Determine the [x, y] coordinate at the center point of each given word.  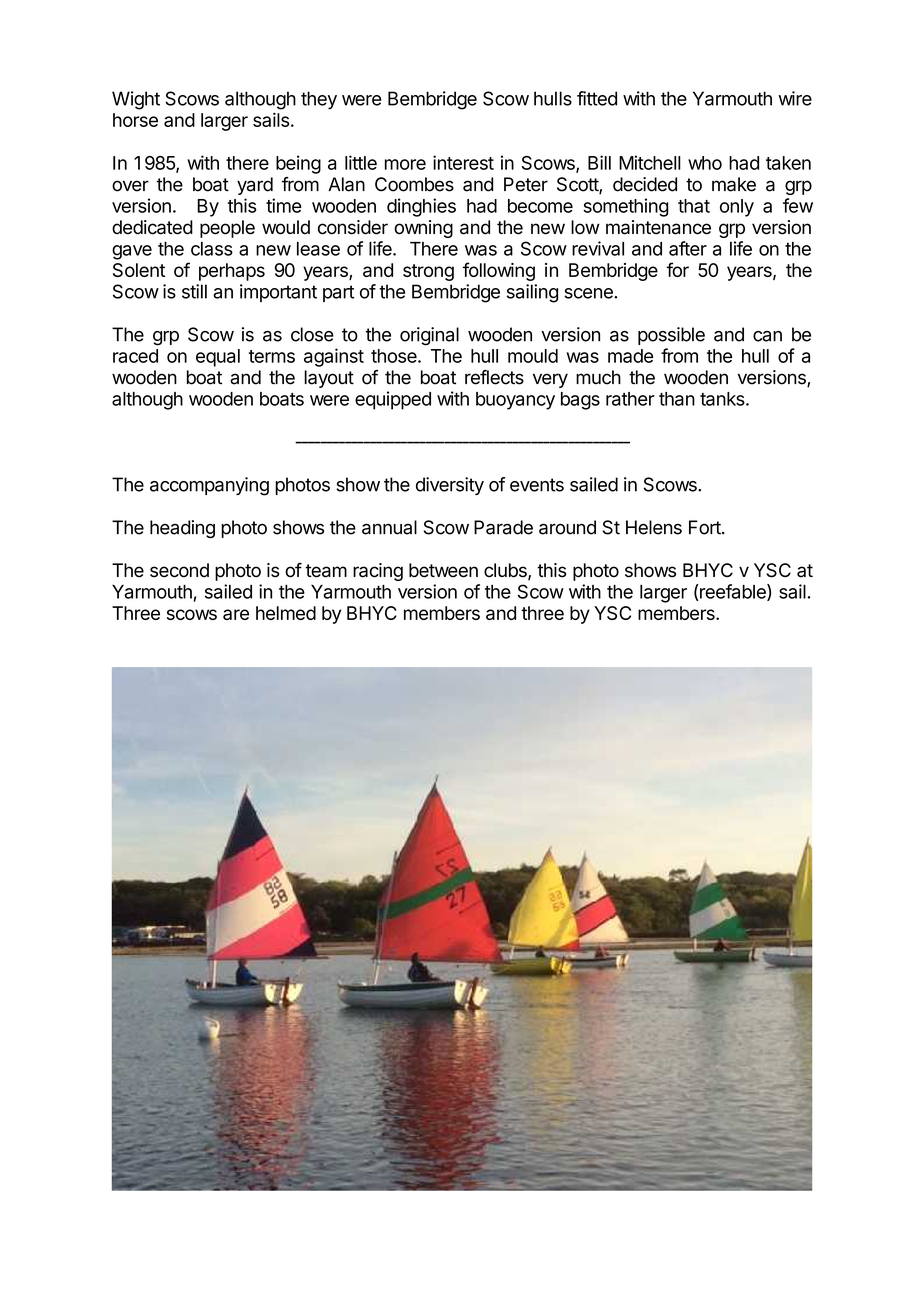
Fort [706, 527]
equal [218, 358]
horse [135, 120]
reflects [494, 377]
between [443, 570]
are [236, 614]
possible [671, 336]
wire [795, 98]
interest [463, 162]
